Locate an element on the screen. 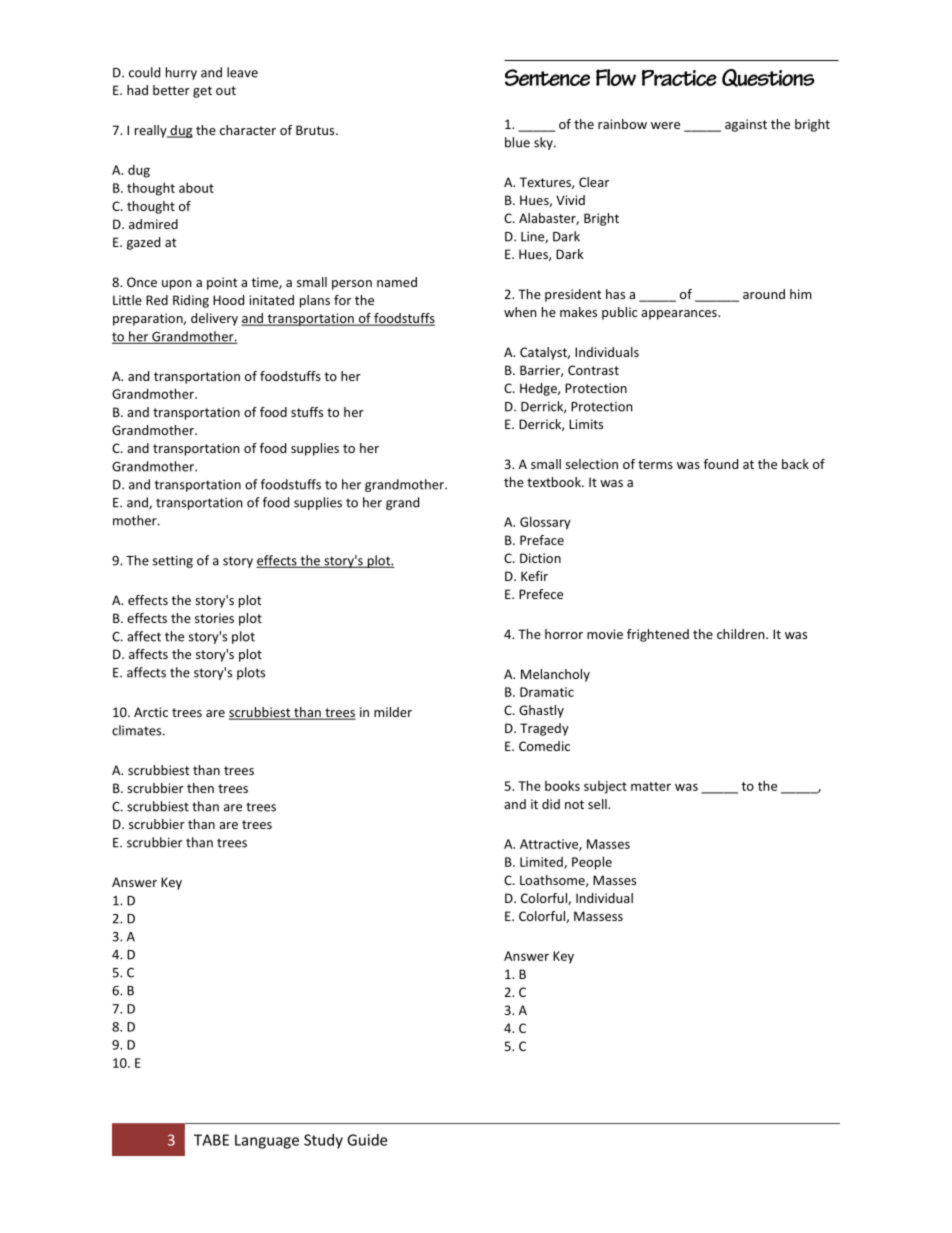  found is located at coordinates (721, 464).
